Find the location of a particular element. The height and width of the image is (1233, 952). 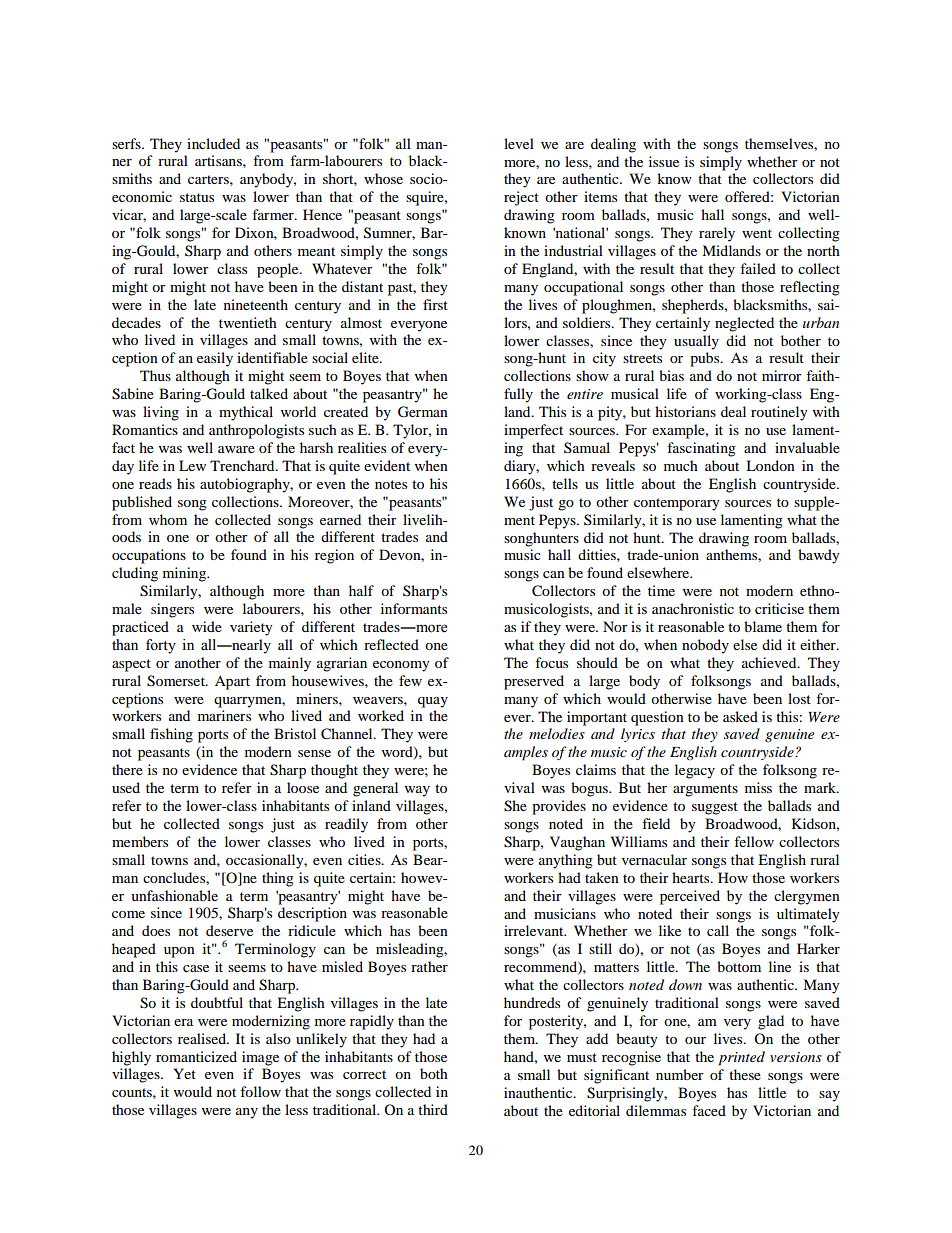

blame is located at coordinates (763, 626).
